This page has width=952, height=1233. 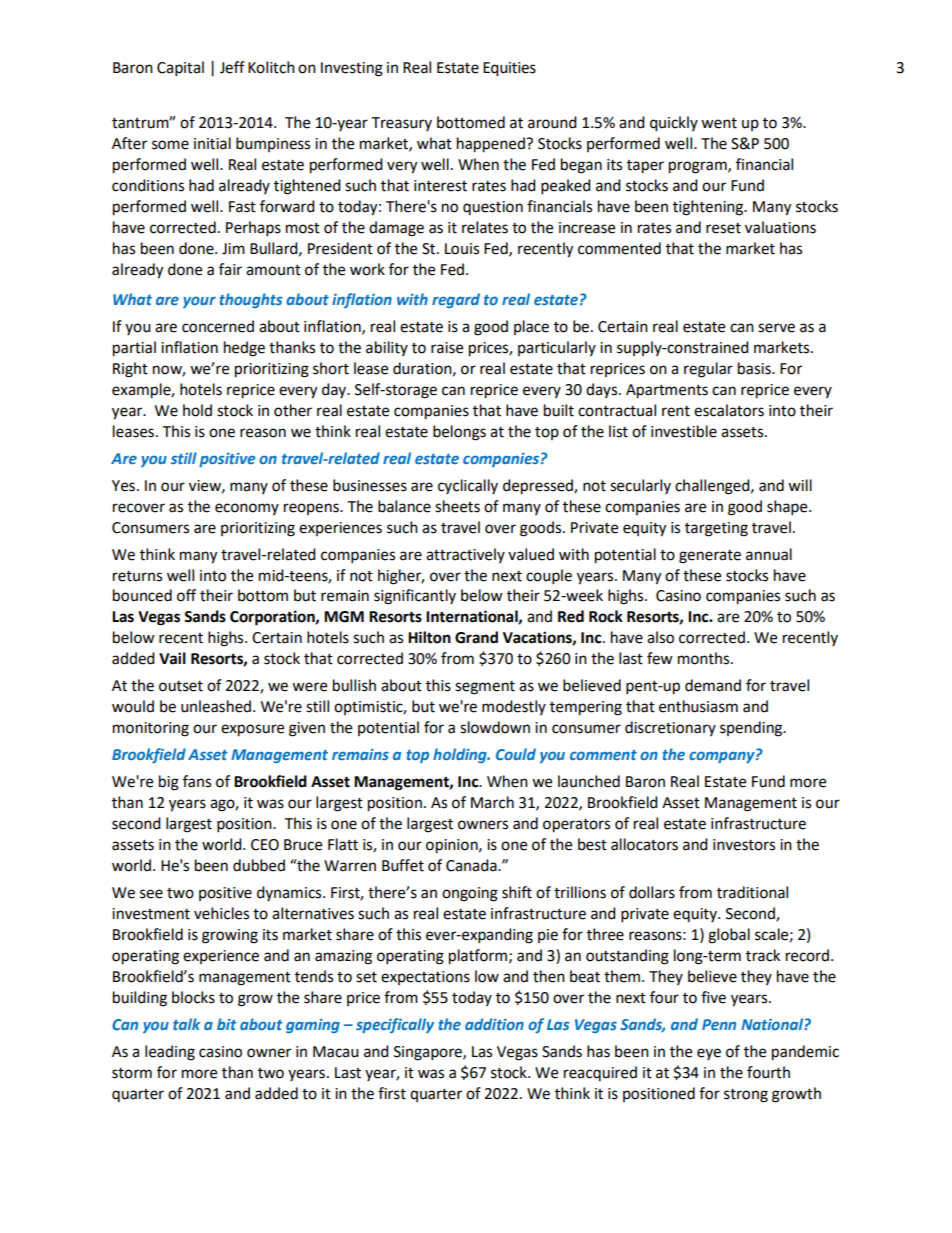 I want to click on off, so click(x=186, y=595).
